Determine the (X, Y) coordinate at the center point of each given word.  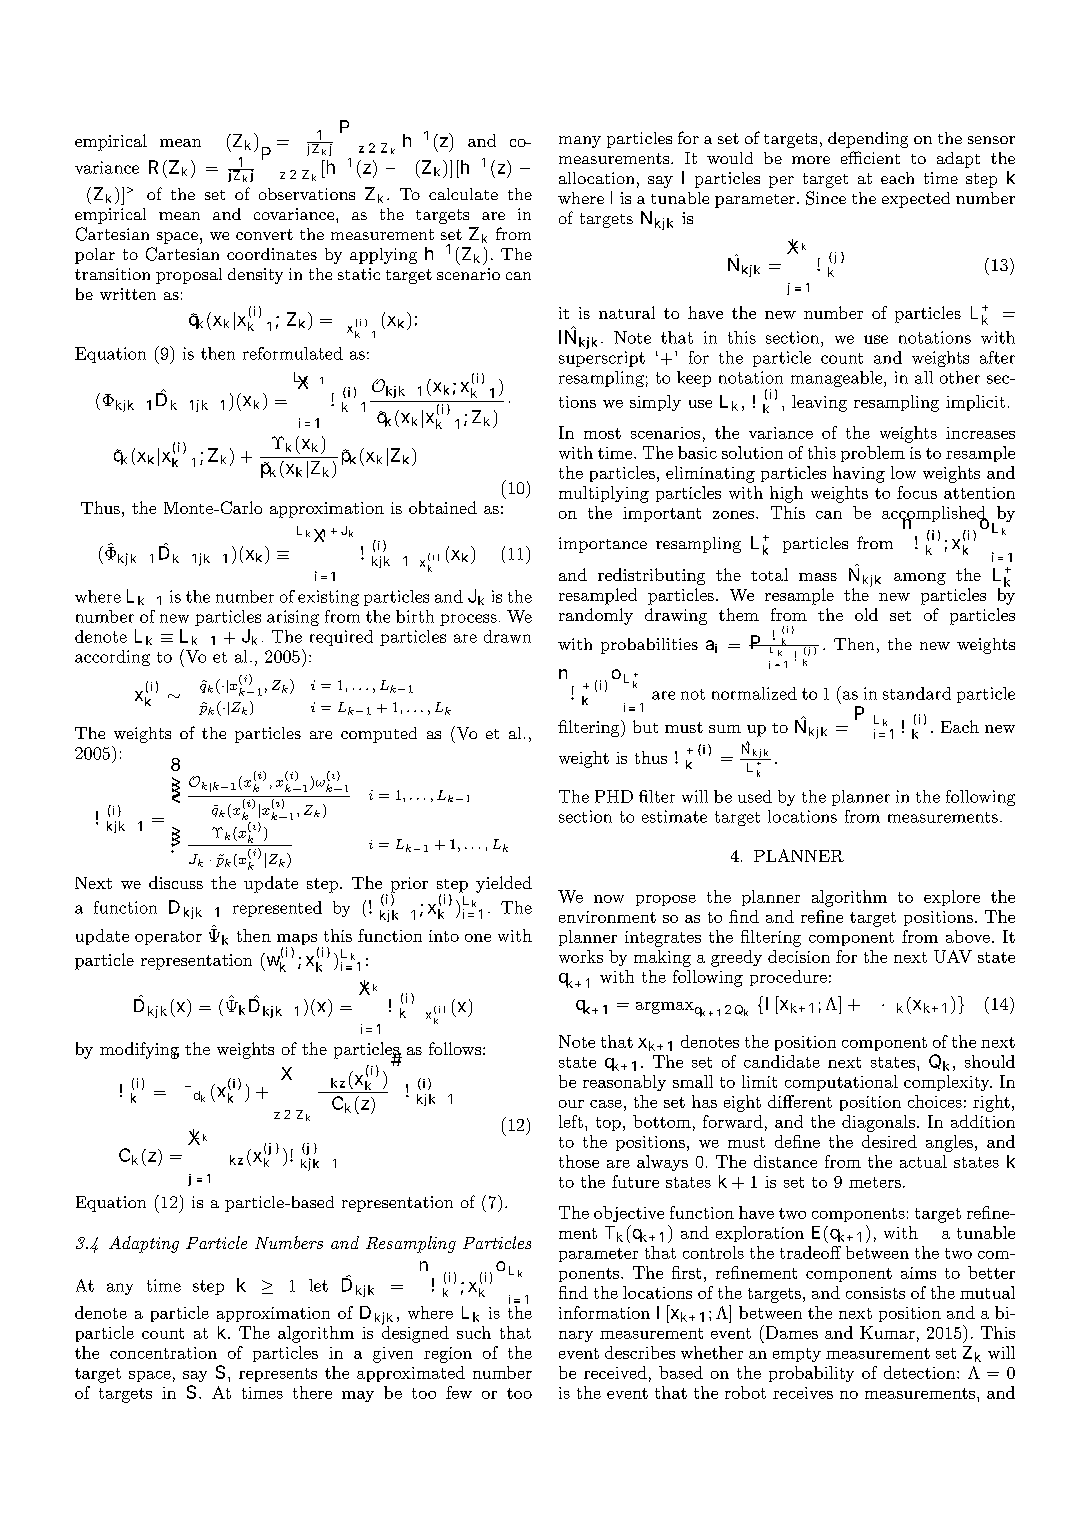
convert (264, 234)
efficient (870, 157)
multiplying (604, 494)
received (615, 1372)
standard (917, 693)
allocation (596, 178)
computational (841, 1083)
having (859, 474)
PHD (614, 796)
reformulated (293, 353)
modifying (139, 1050)
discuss (176, 882)
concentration (163, 1353)
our (571, 1104)
